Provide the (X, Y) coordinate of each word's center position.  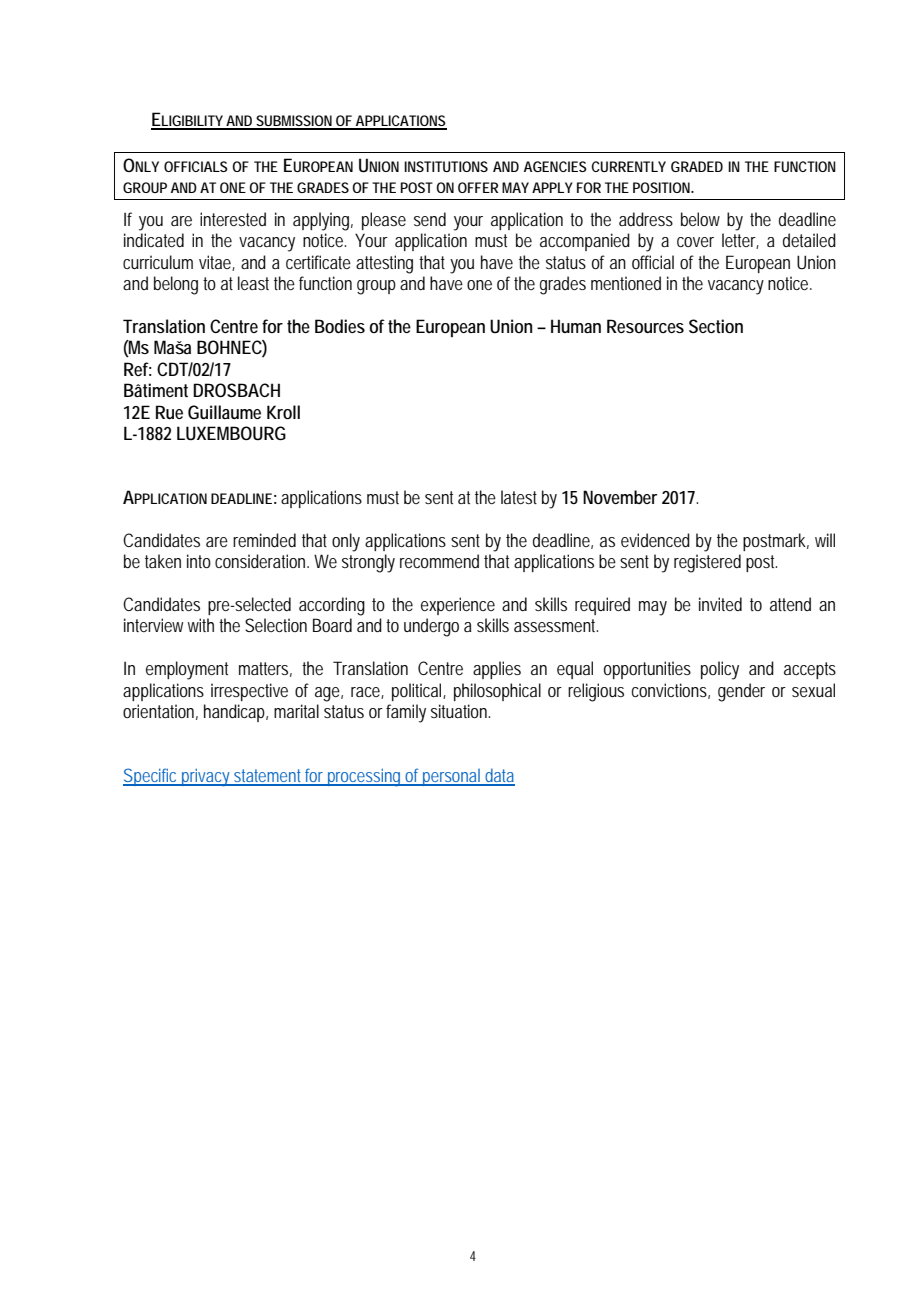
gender (741, 692)
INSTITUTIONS (446, 166)
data (499, 776)
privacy (206, 778)
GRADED (697, 166)
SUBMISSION (294, 122)
